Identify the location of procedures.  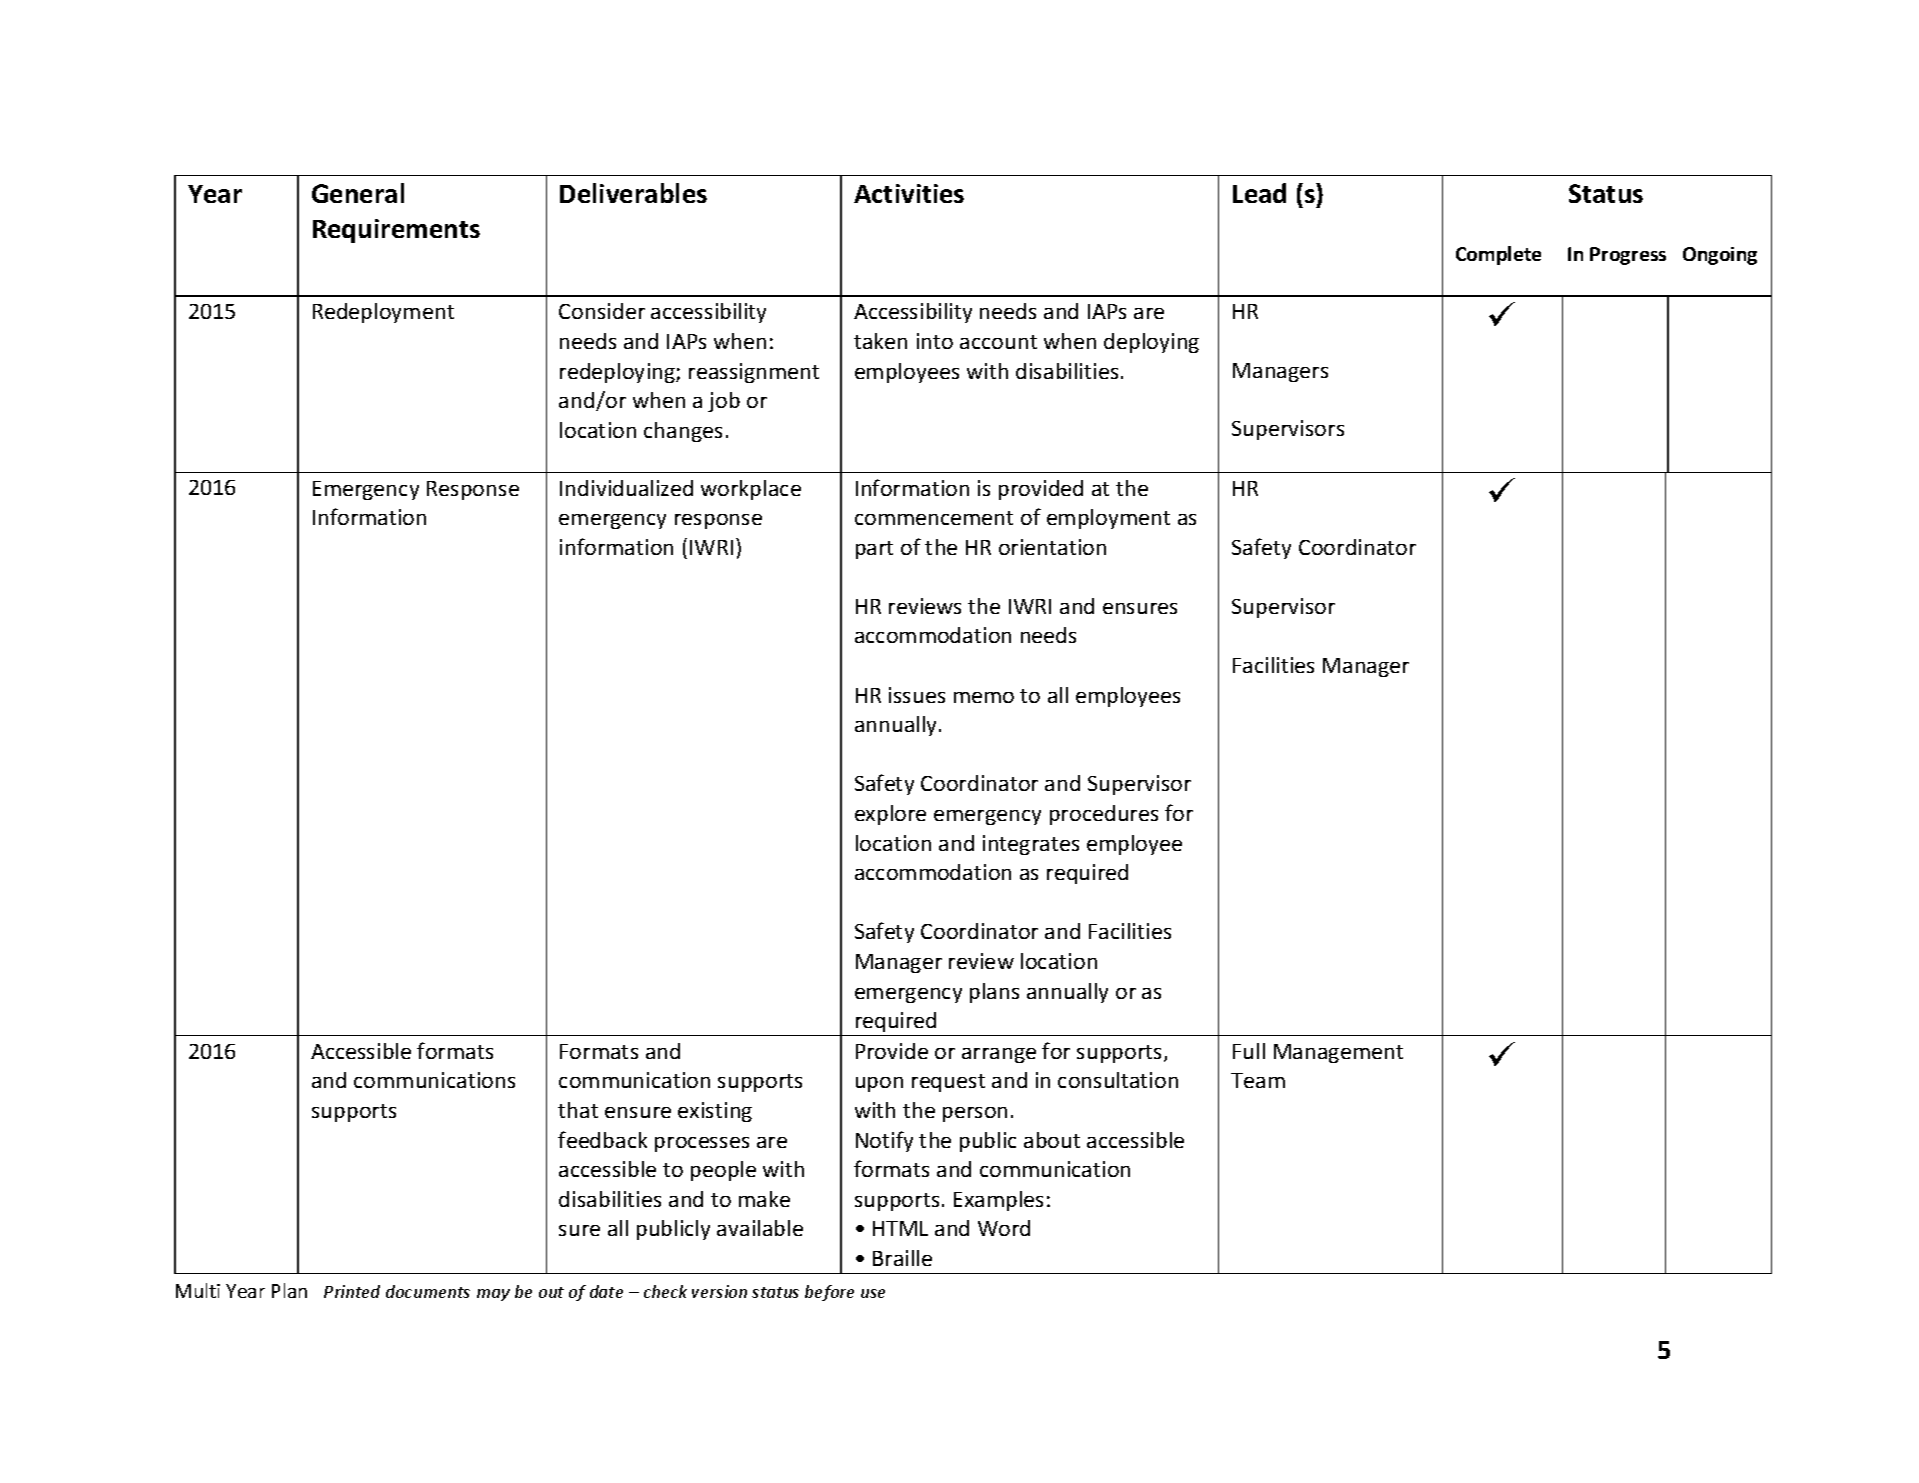
(1104, 815).
